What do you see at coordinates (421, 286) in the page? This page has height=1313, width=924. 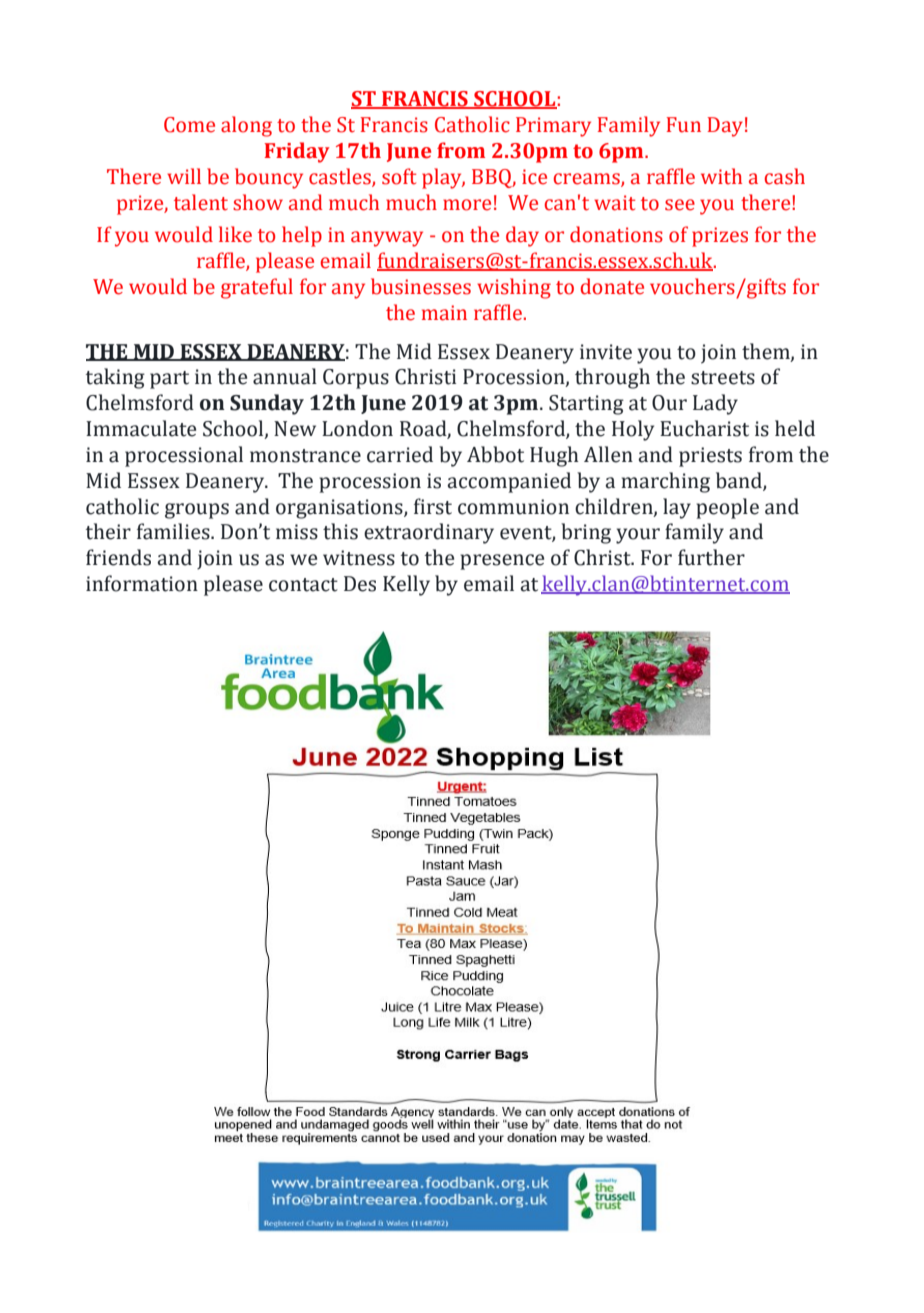 I see `businesses` at bounding box center [421, 286].
